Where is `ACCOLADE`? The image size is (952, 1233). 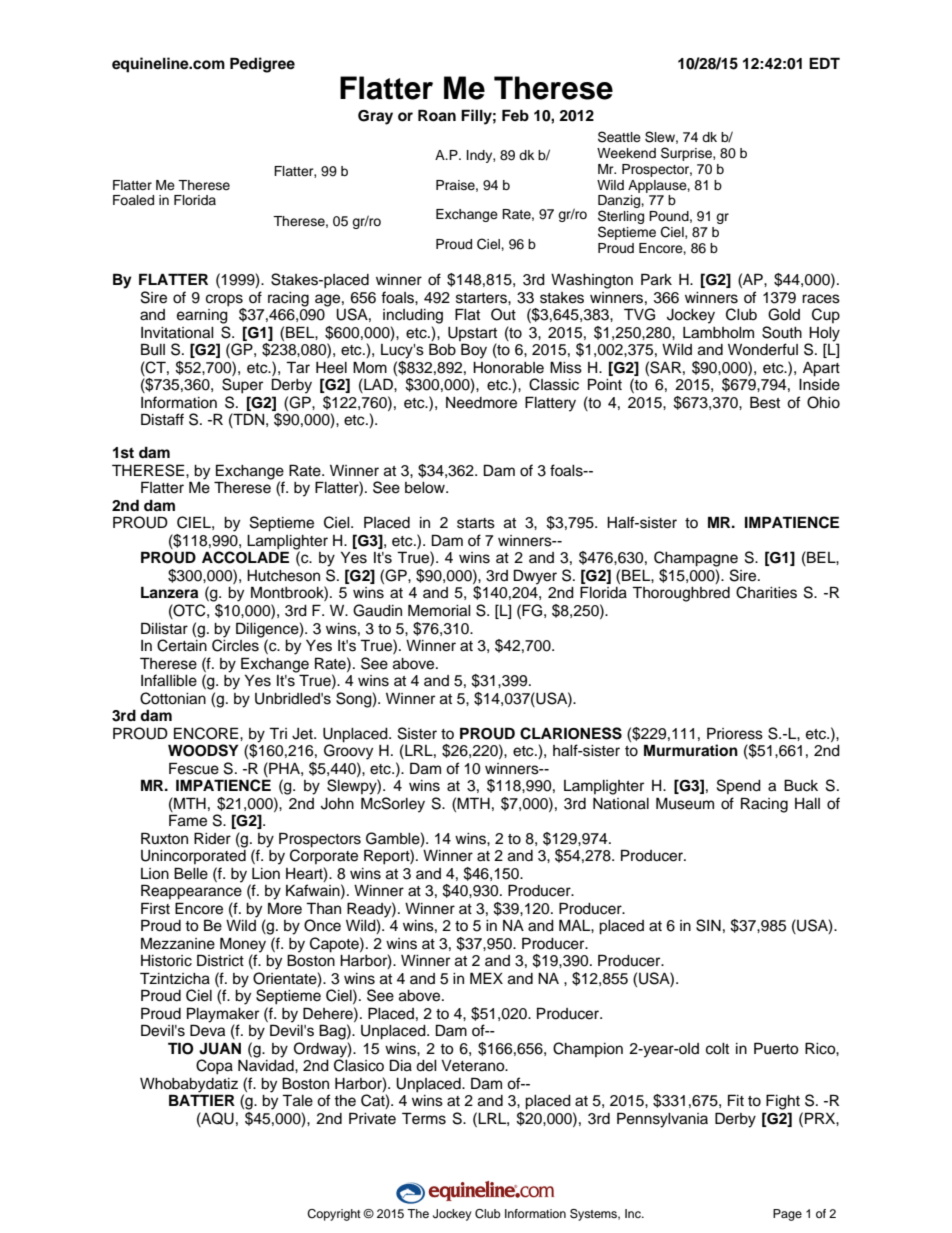
ACCOLADE is located at coordinates (245, 557).
